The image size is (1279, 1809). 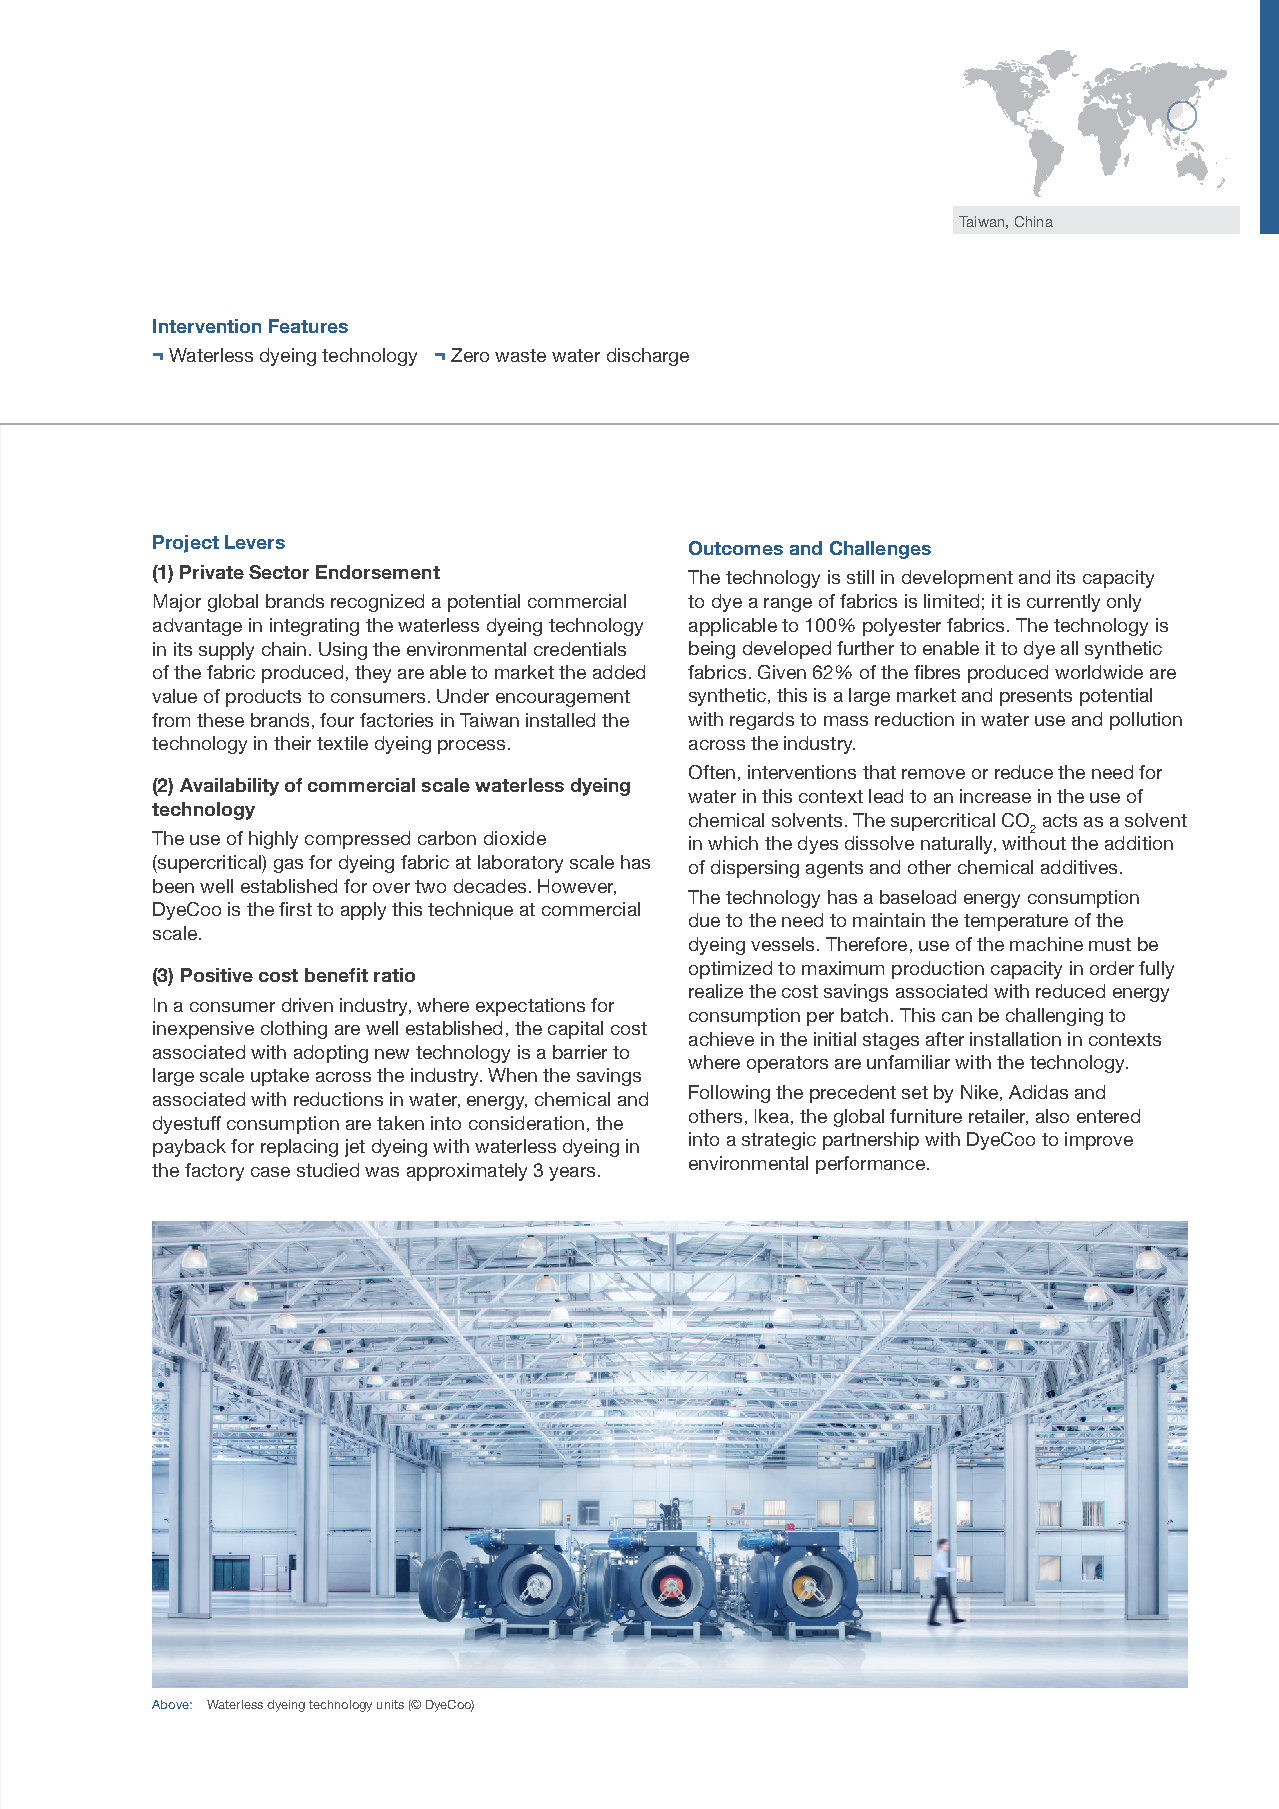 What do you see at coordinates (1063, 603) in the document?
I see `currently` at bounding box center [1063, 603].
